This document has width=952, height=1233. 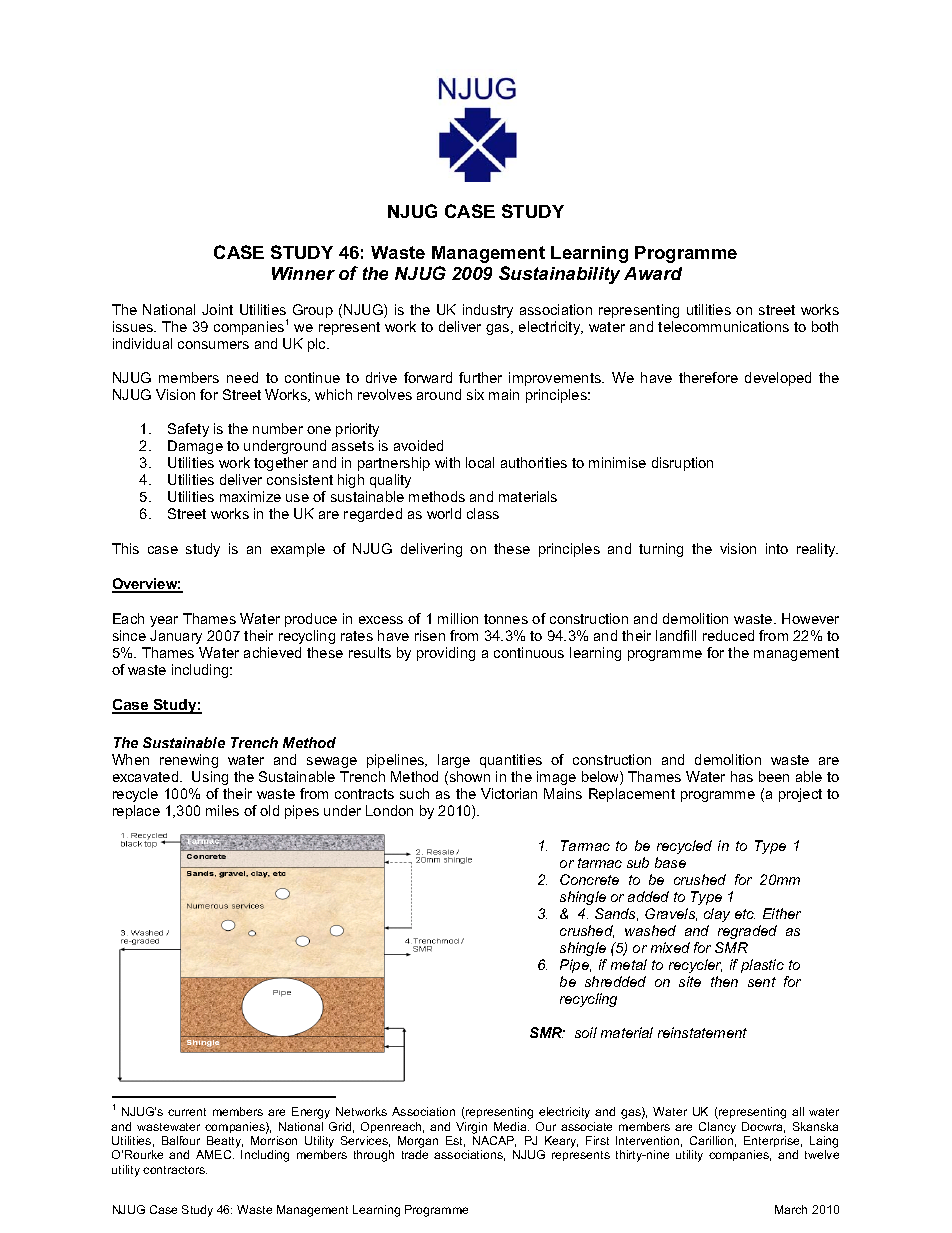 I want to click on contractors, so click(x=175, y=1170).
